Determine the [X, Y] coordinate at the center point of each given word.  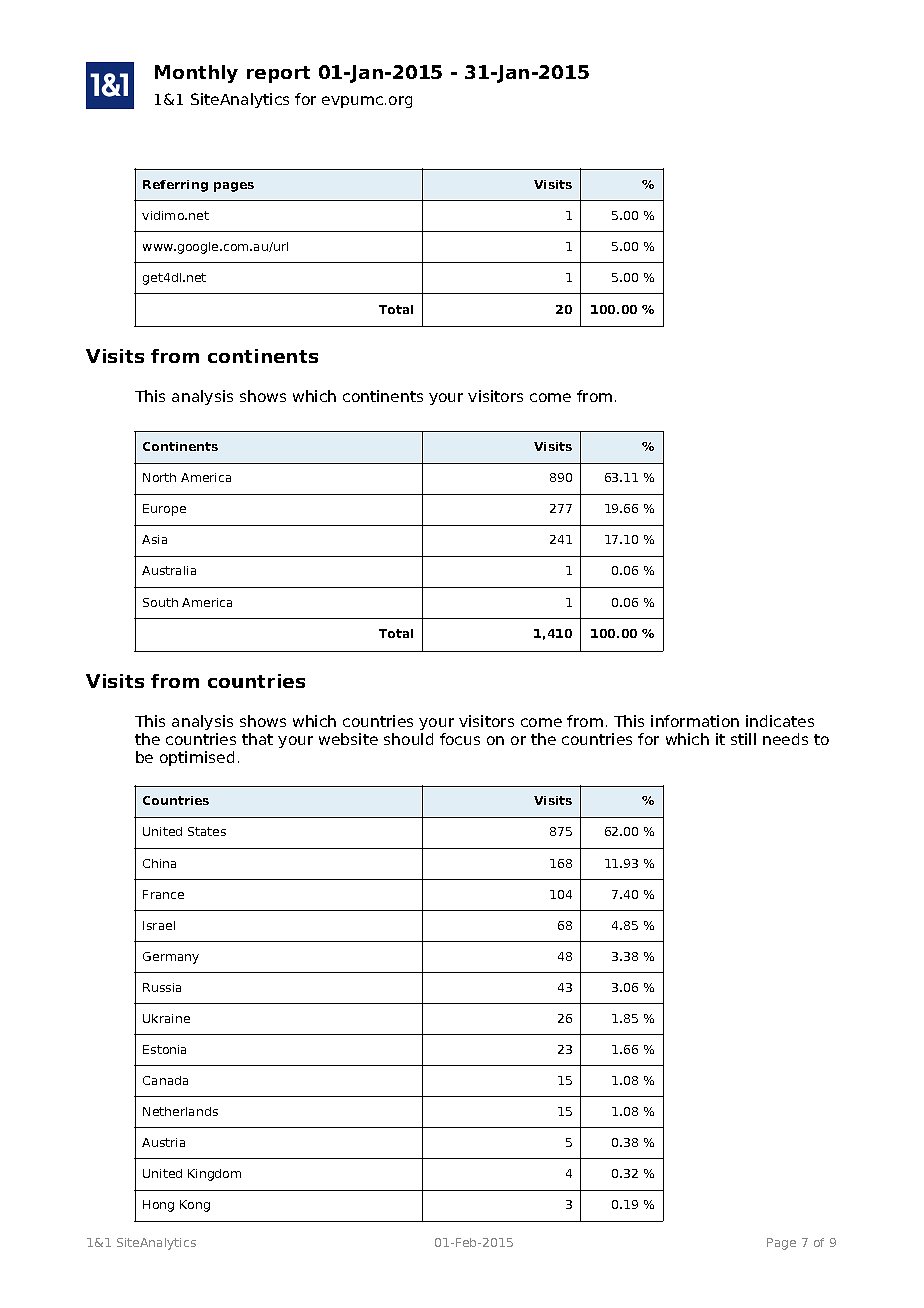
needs [785, 739]
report [278, 74]
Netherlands [180, 1111]
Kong [195, 1206]
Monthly [196, 74]
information [695, 721]
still [743, 739]
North [159, 477]
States [207, 831]
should [408, 739]
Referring [175, 186]
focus [460, 739]
